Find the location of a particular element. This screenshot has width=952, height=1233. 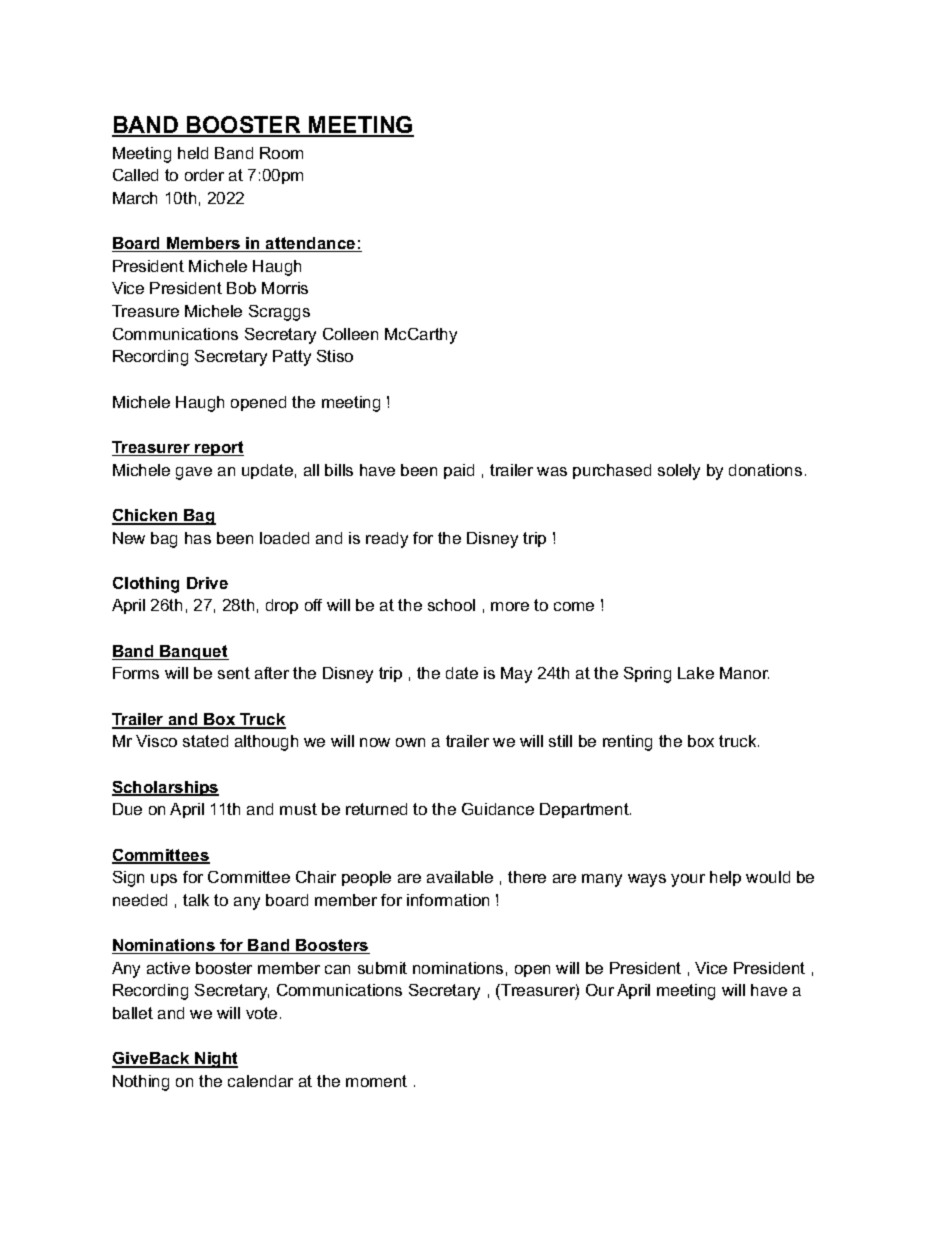

Colleen is located at coordinates (350, 334).
